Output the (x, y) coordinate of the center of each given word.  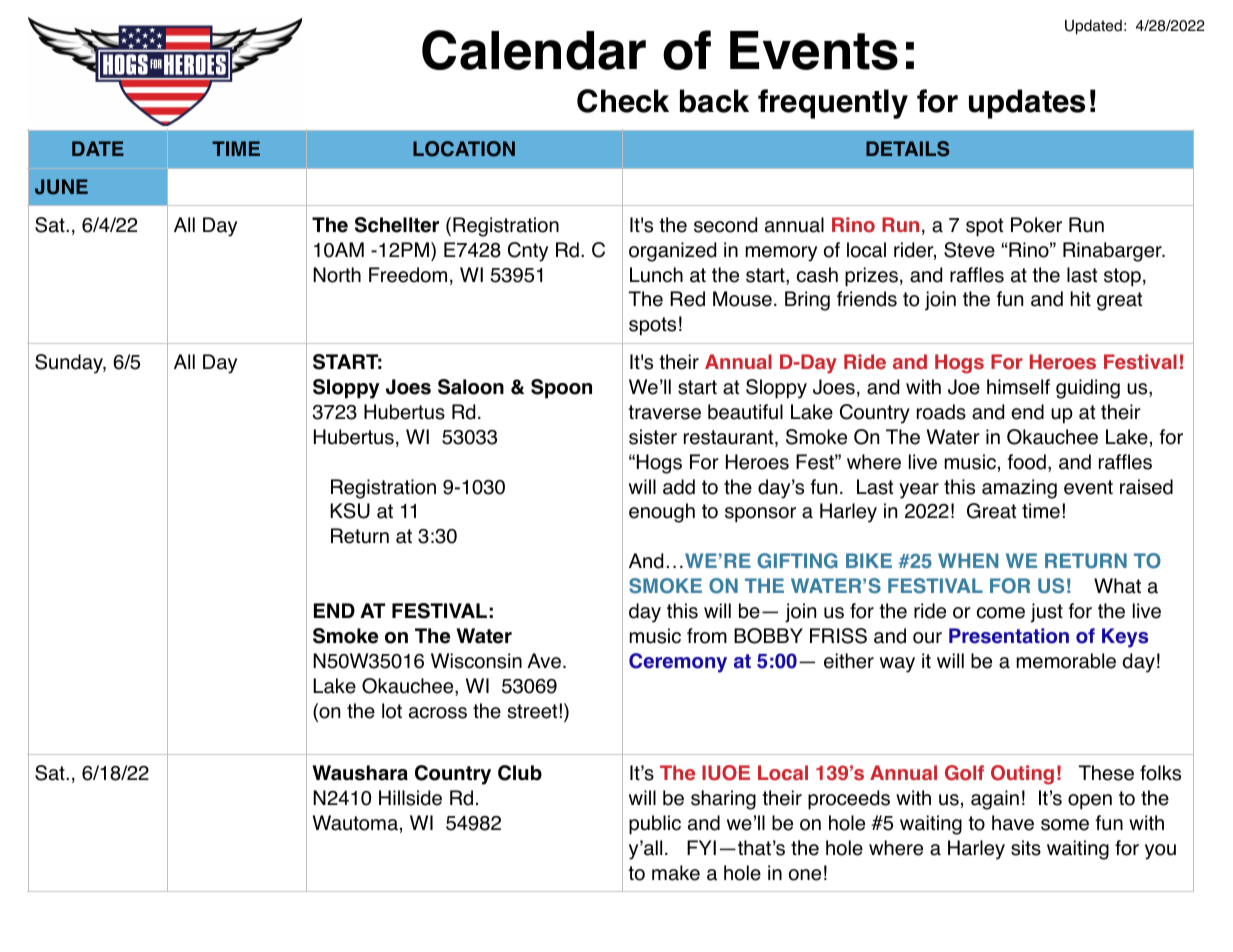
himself (1018, 387)
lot (392, 711)
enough (662, 513)
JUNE (61, 187)
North (337, 275)
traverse (664, 412)
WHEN (968, 560)
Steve (969, 250)
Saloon (471, 387)
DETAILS (907, 149)
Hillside (410, 798)
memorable (1066, 661)
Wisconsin (476, 661)
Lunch (656, 275)
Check (623, 101)
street (532, 711)
